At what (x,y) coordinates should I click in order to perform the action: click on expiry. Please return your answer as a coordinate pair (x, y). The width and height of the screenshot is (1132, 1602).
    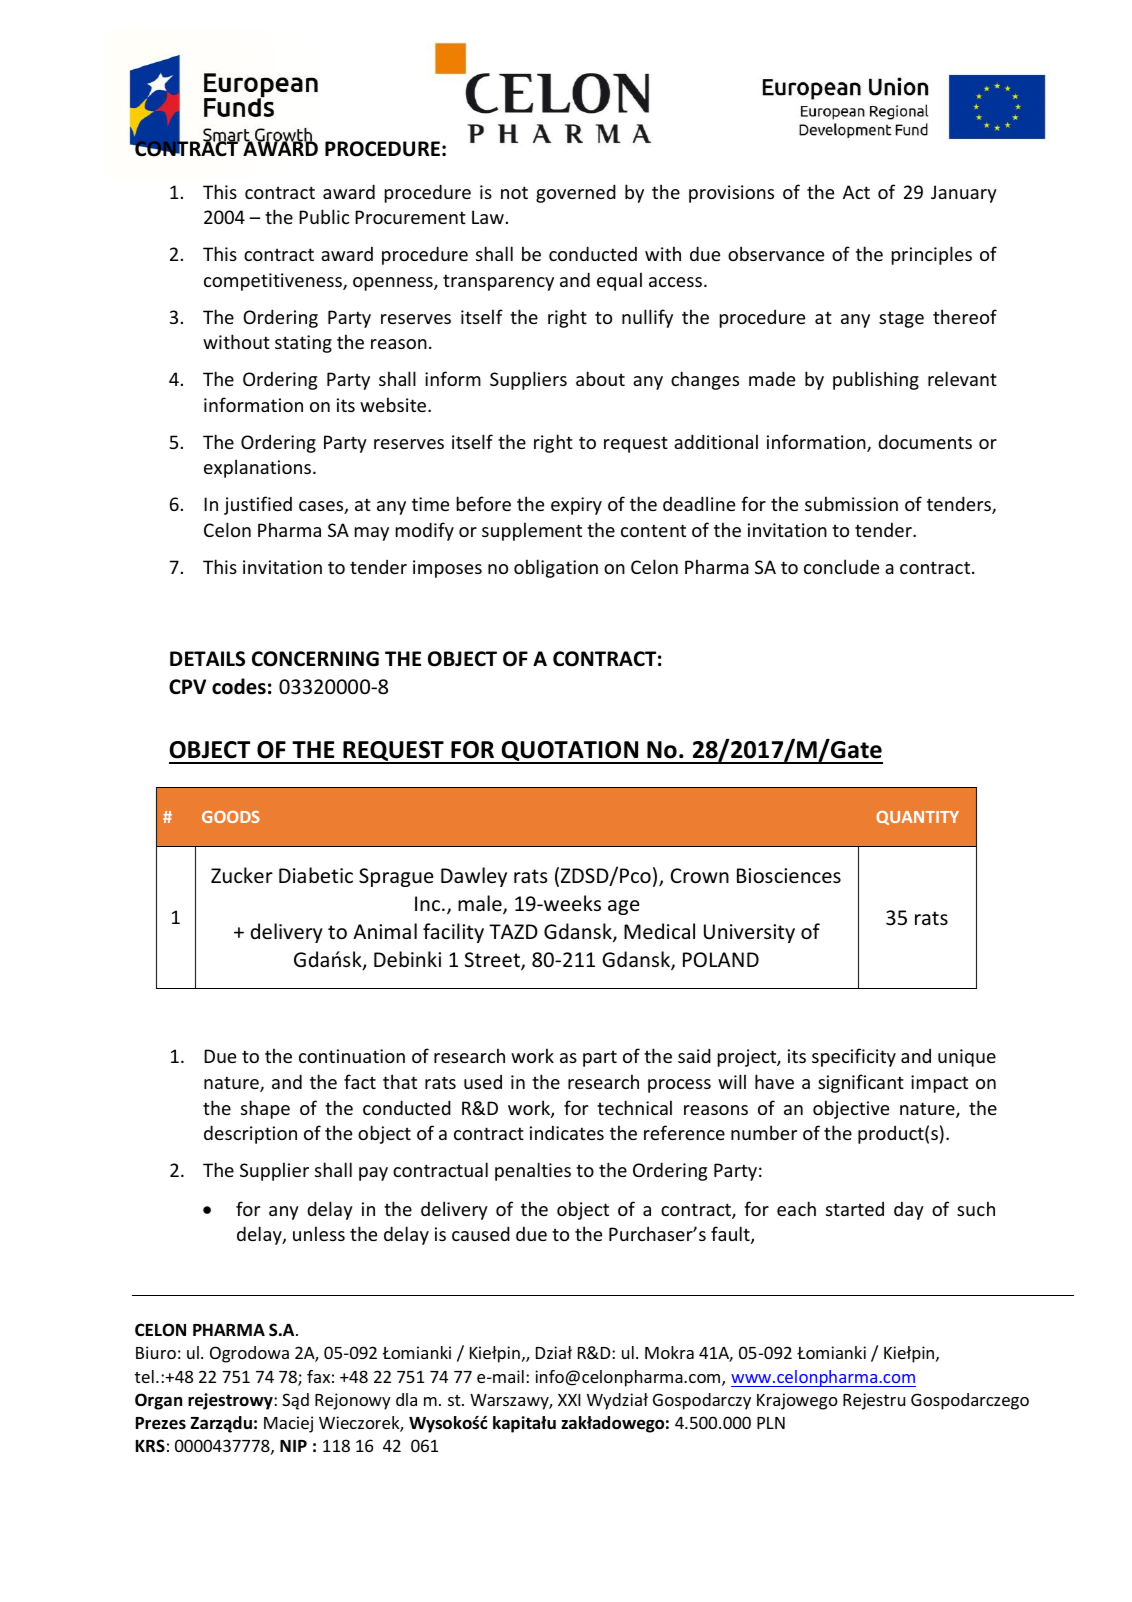
    Looking at the image, I should click on (576, 506).
